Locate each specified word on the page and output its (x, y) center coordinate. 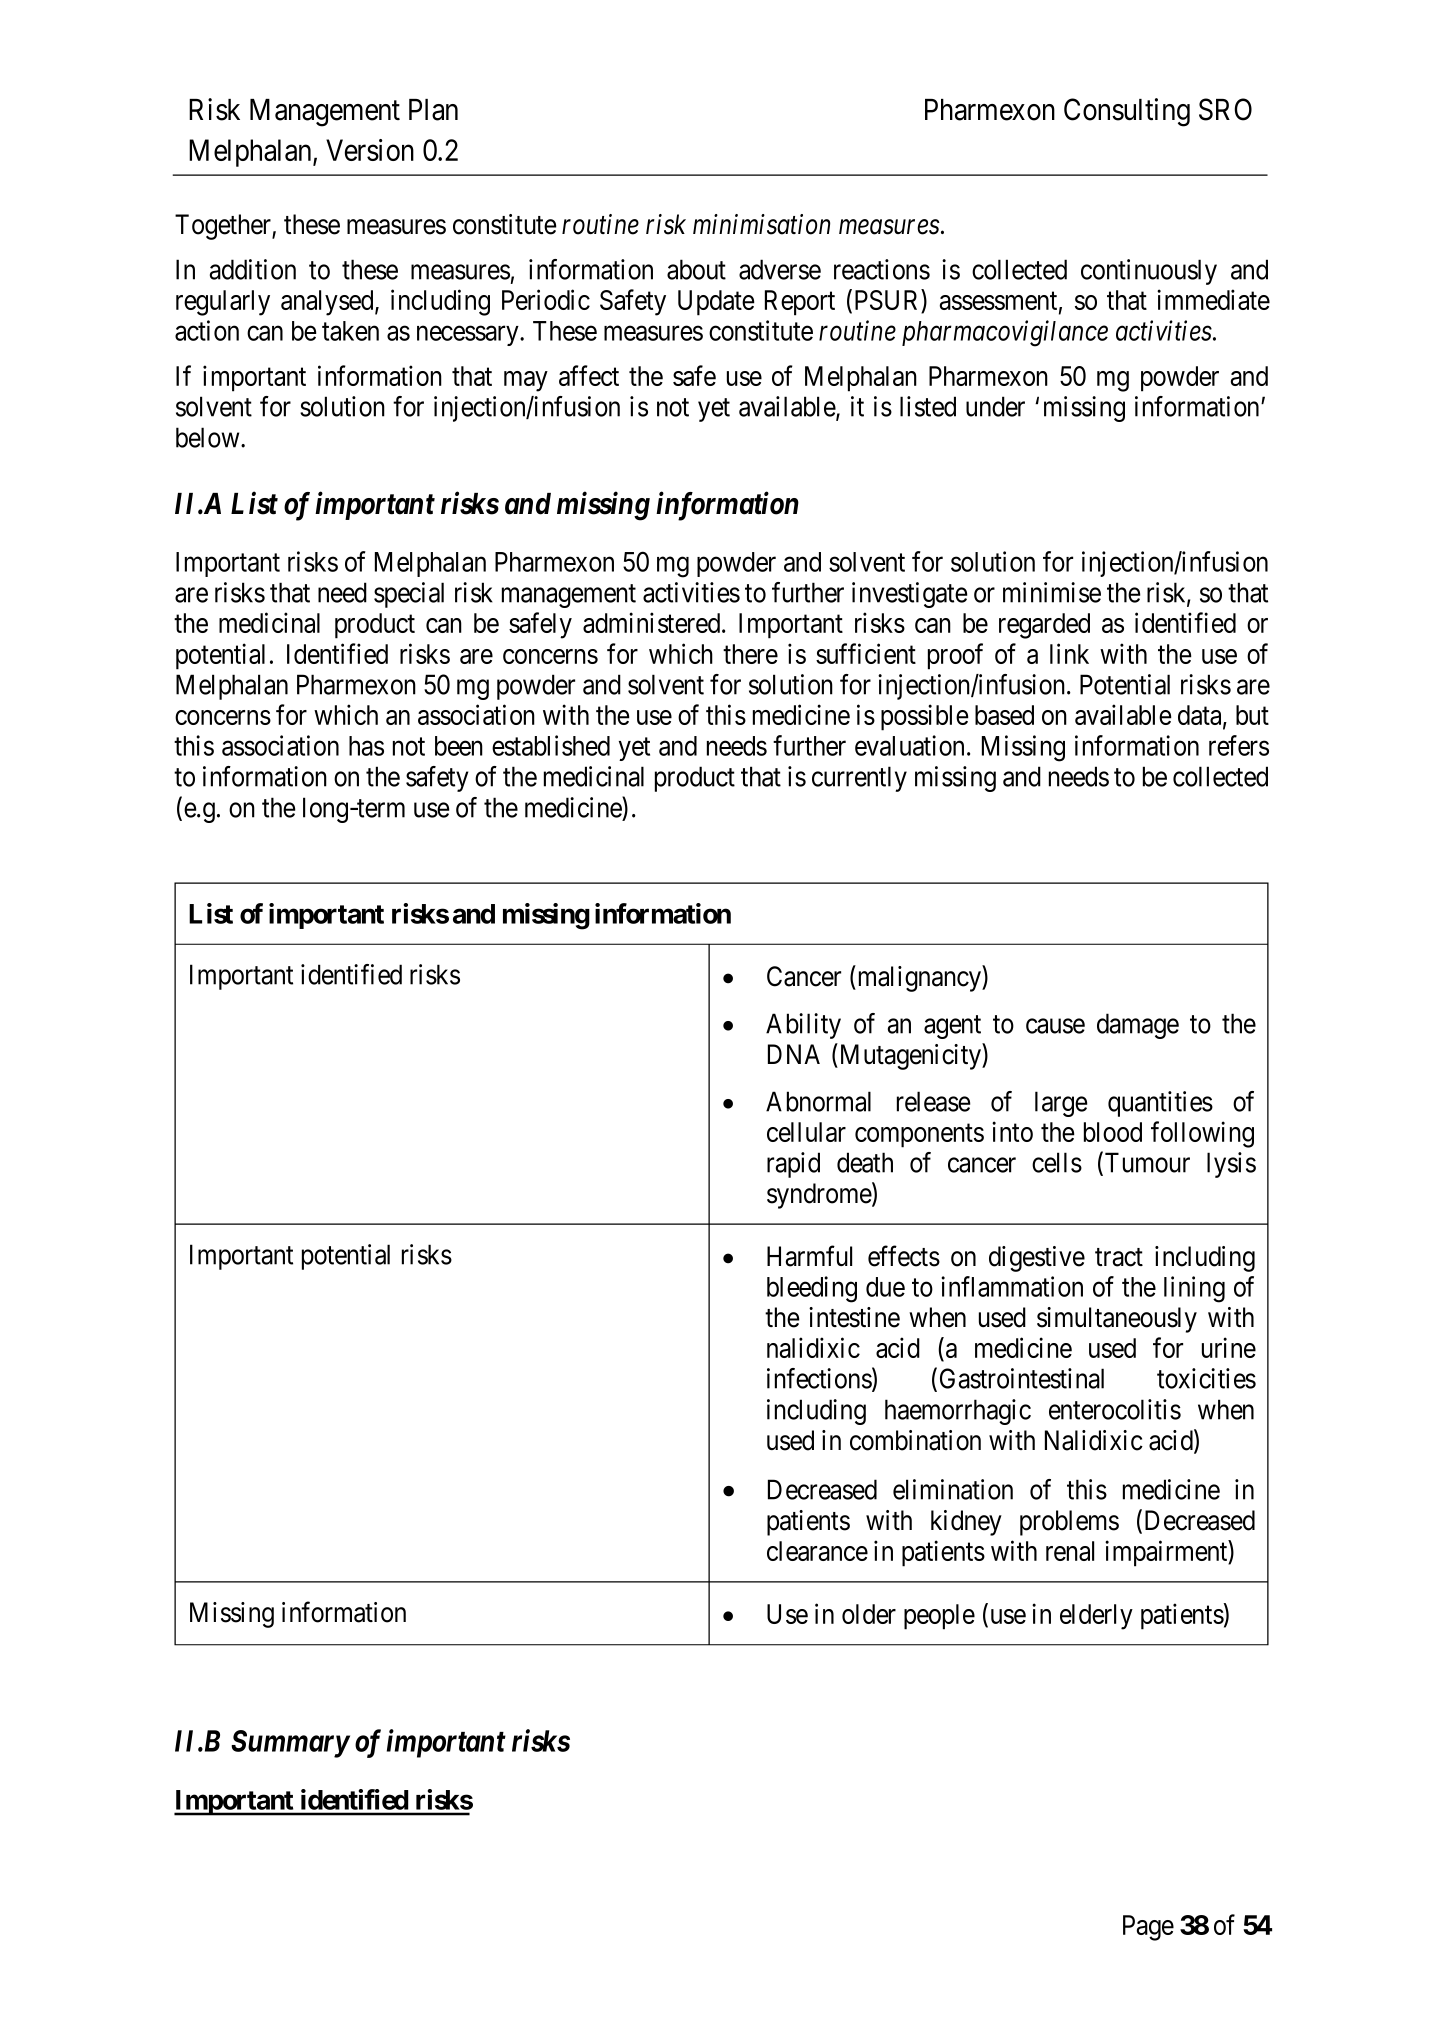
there (750, 654)
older (869, 1614)
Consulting (1127, 112)
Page (1148, 1928)
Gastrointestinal (1022, 1378)
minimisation (761, 224)
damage (1138, 1026)
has (366, 746)
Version (370, 150)
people (939, 1617)
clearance (817, 1551)
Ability (803, 1026)
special (409, 595)
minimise (1052, 592)
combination (915, 1440)
